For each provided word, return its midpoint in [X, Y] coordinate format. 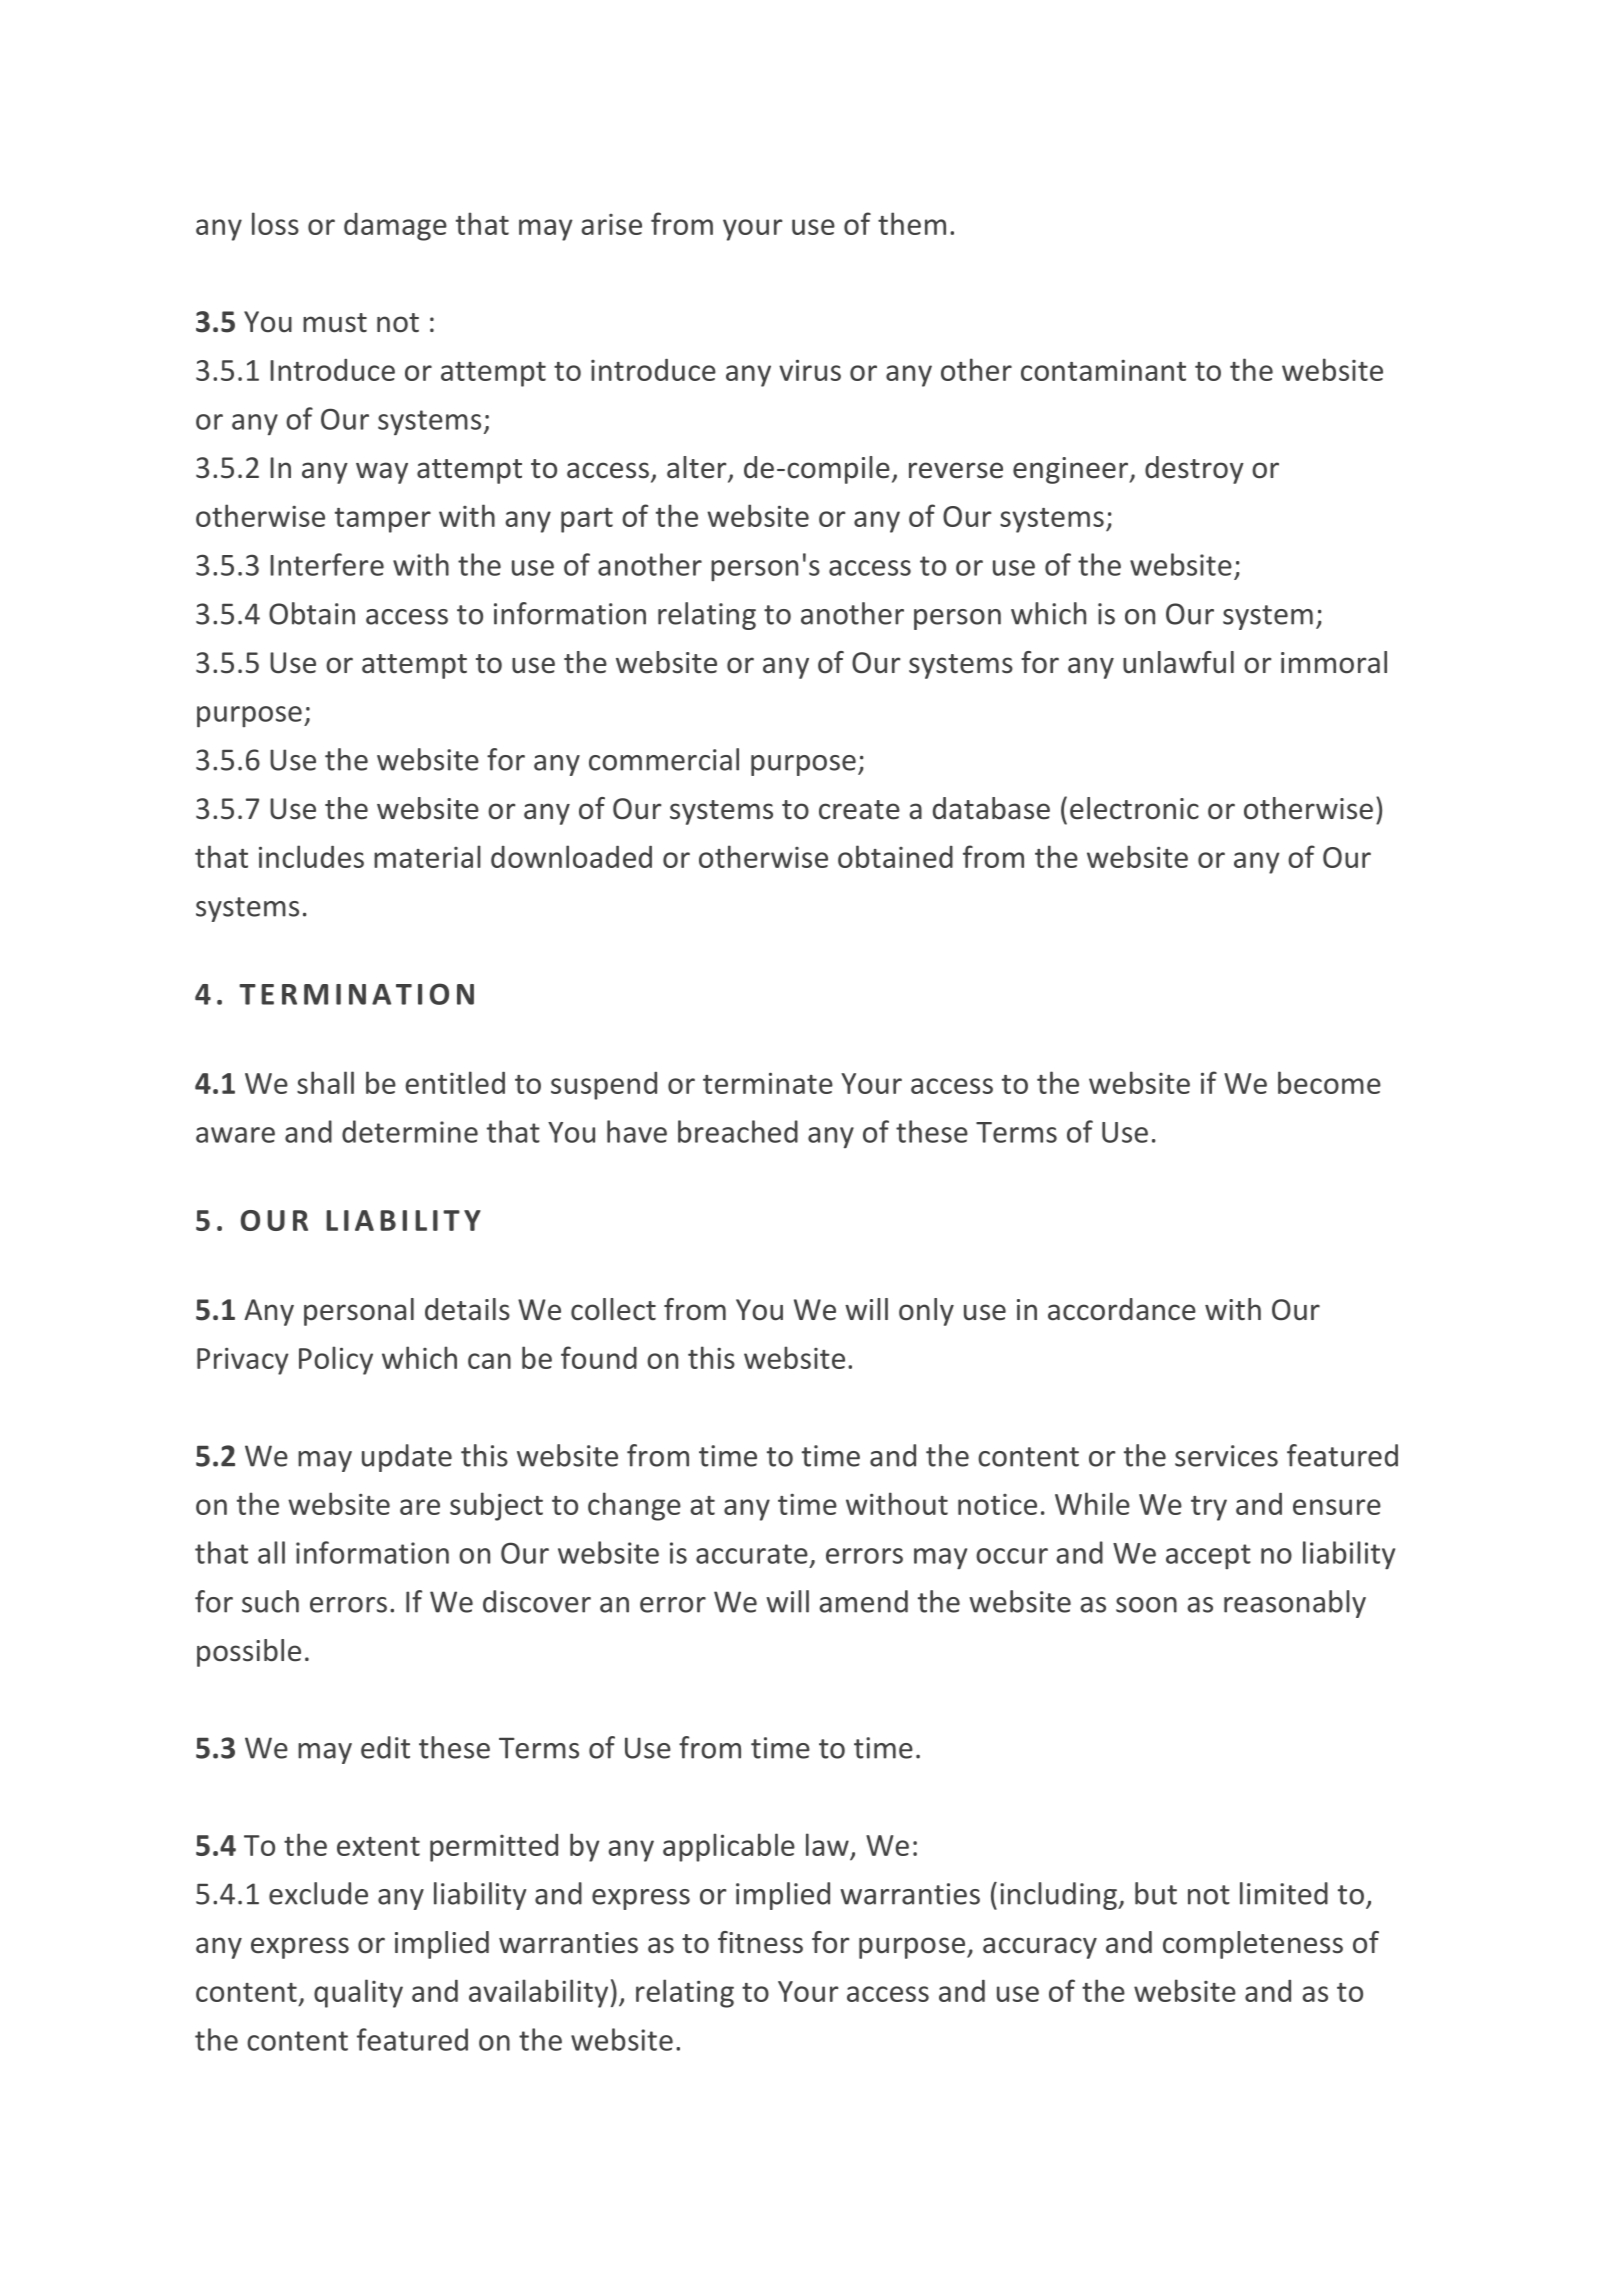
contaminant [1103, 370]
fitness [760, 1942]
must [335, 323]
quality [358, 1993]
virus [810, 370]
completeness [1253, 1945]
